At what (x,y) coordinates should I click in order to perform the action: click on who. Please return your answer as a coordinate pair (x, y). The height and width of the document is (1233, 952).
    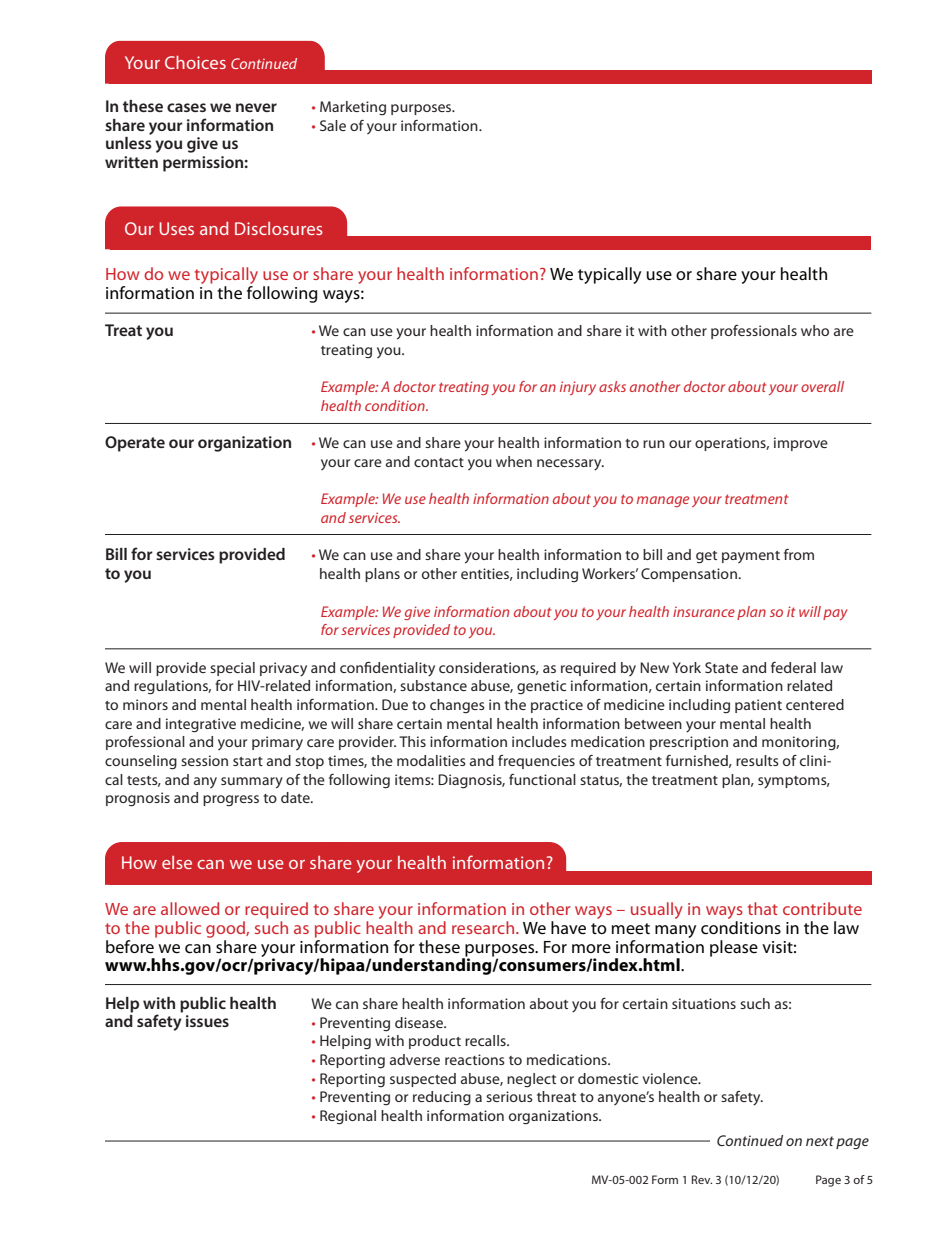
    Looking at the image, I should click on (815, 330).
